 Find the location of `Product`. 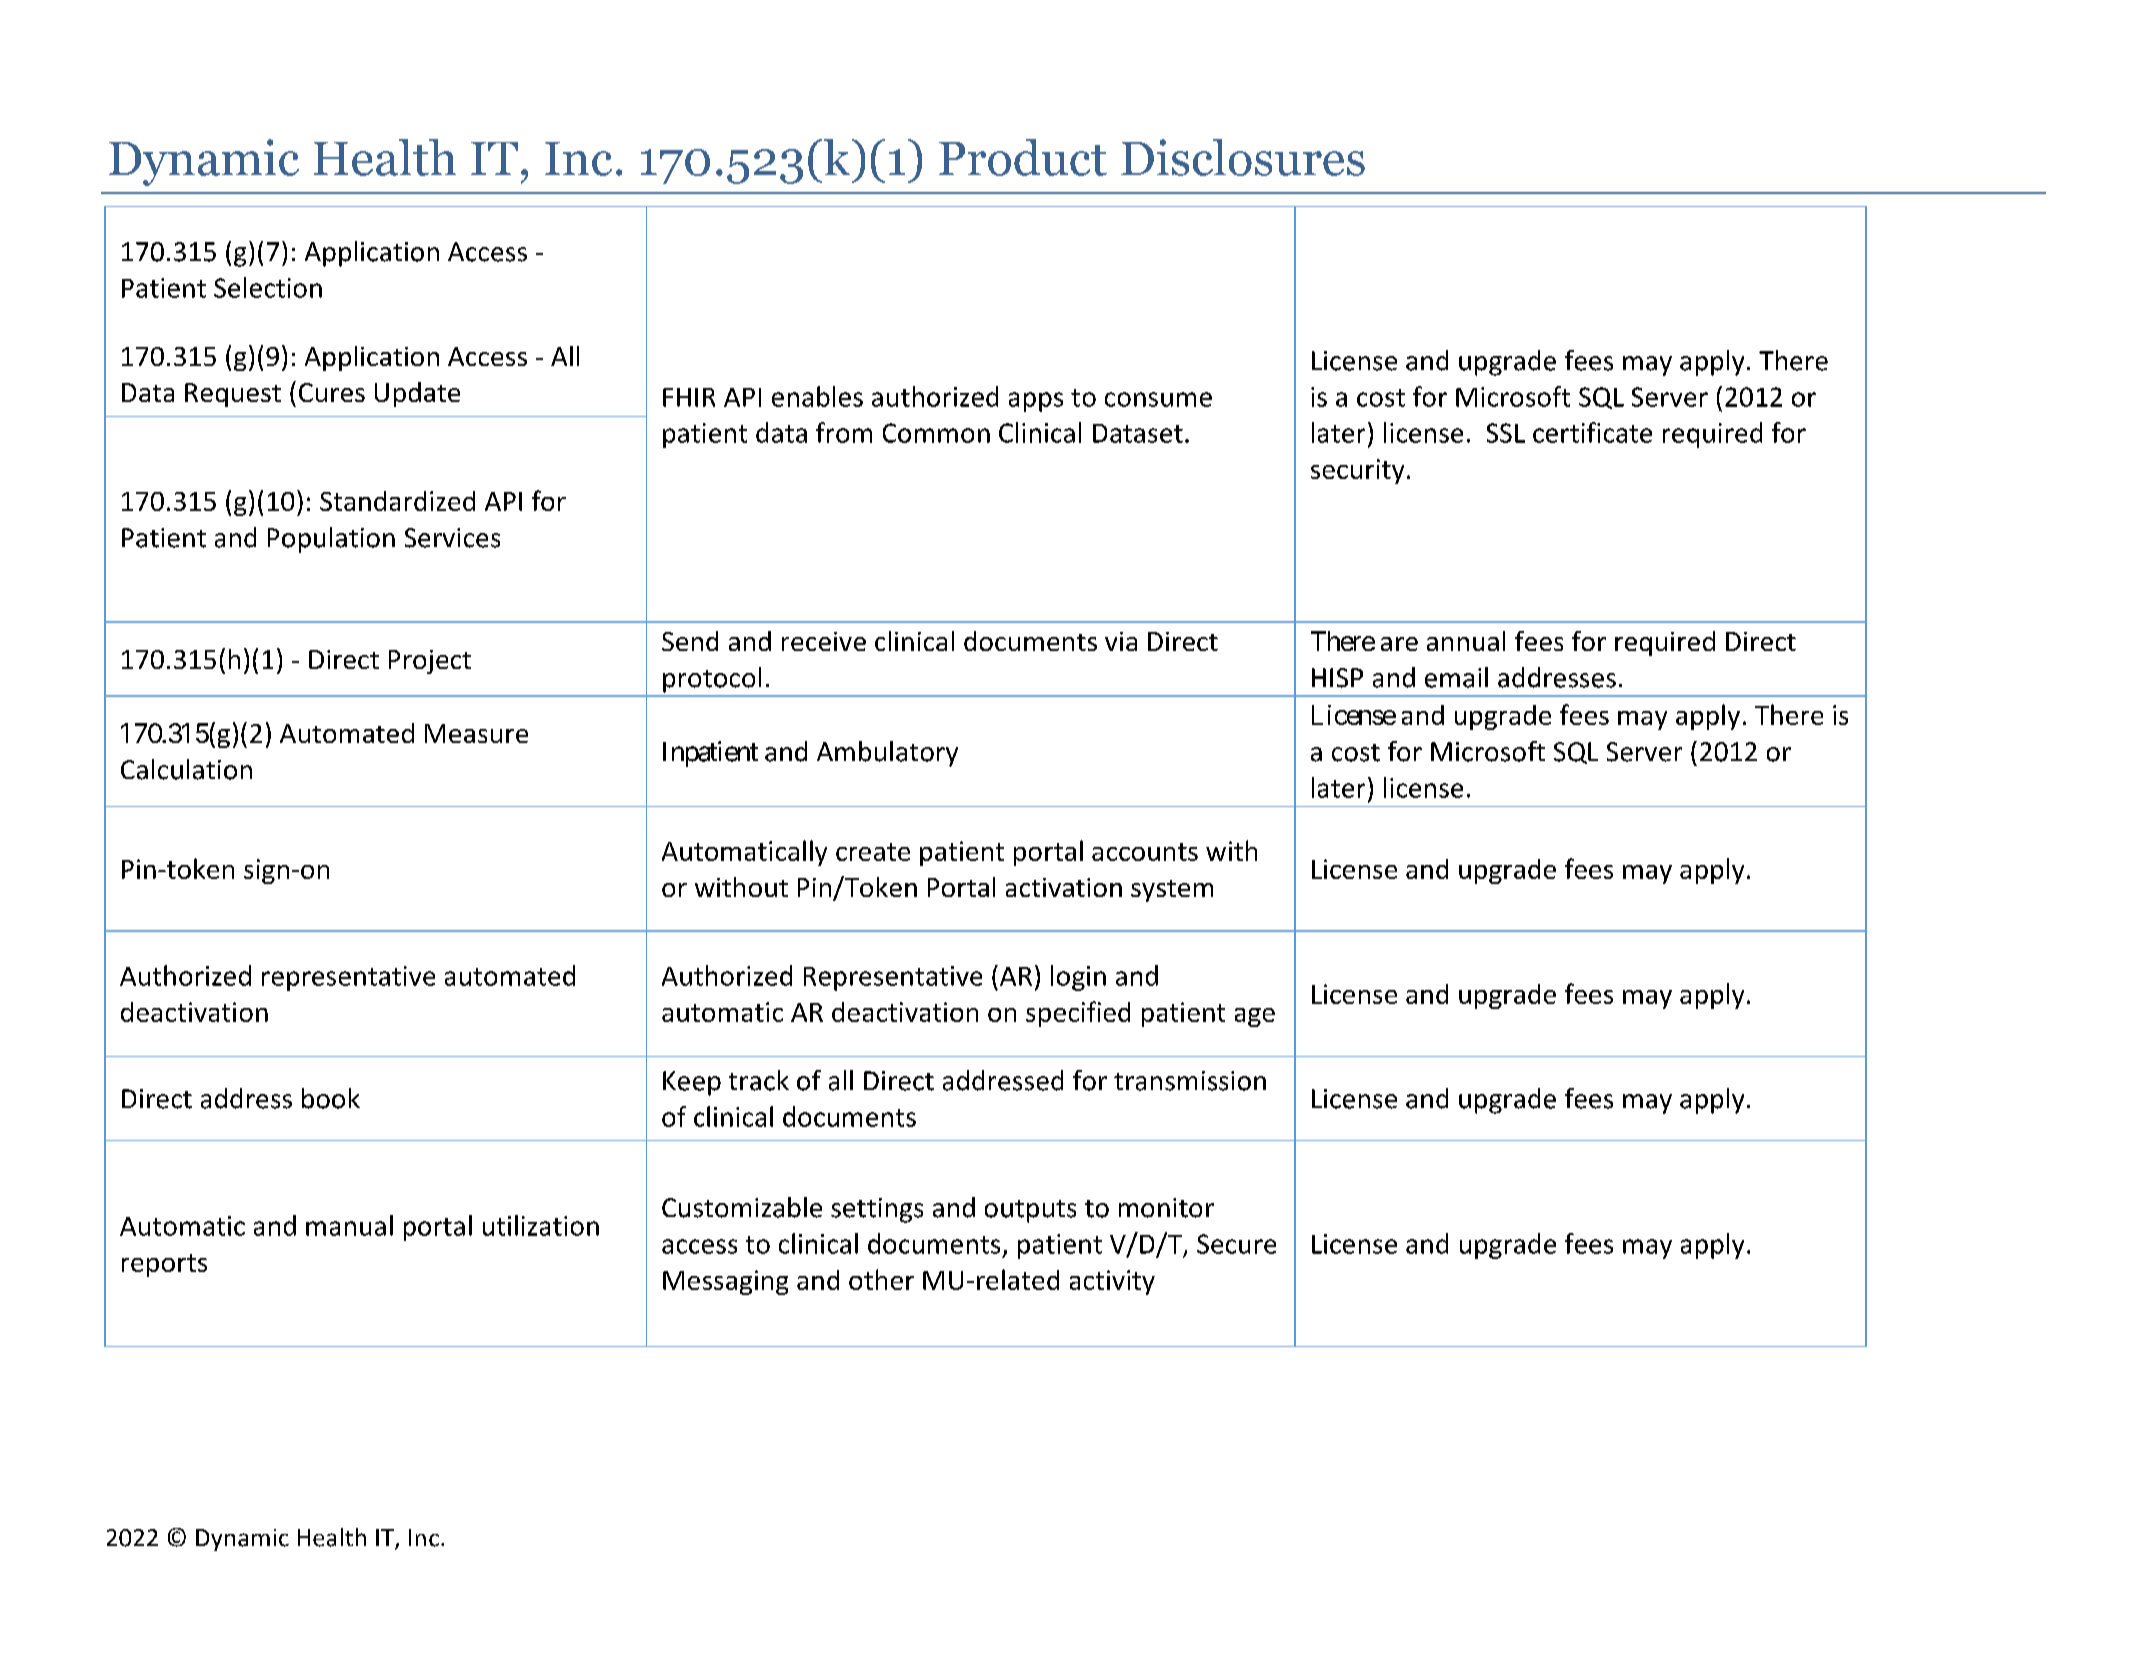

Product is located at coordinates (1023, 157).
